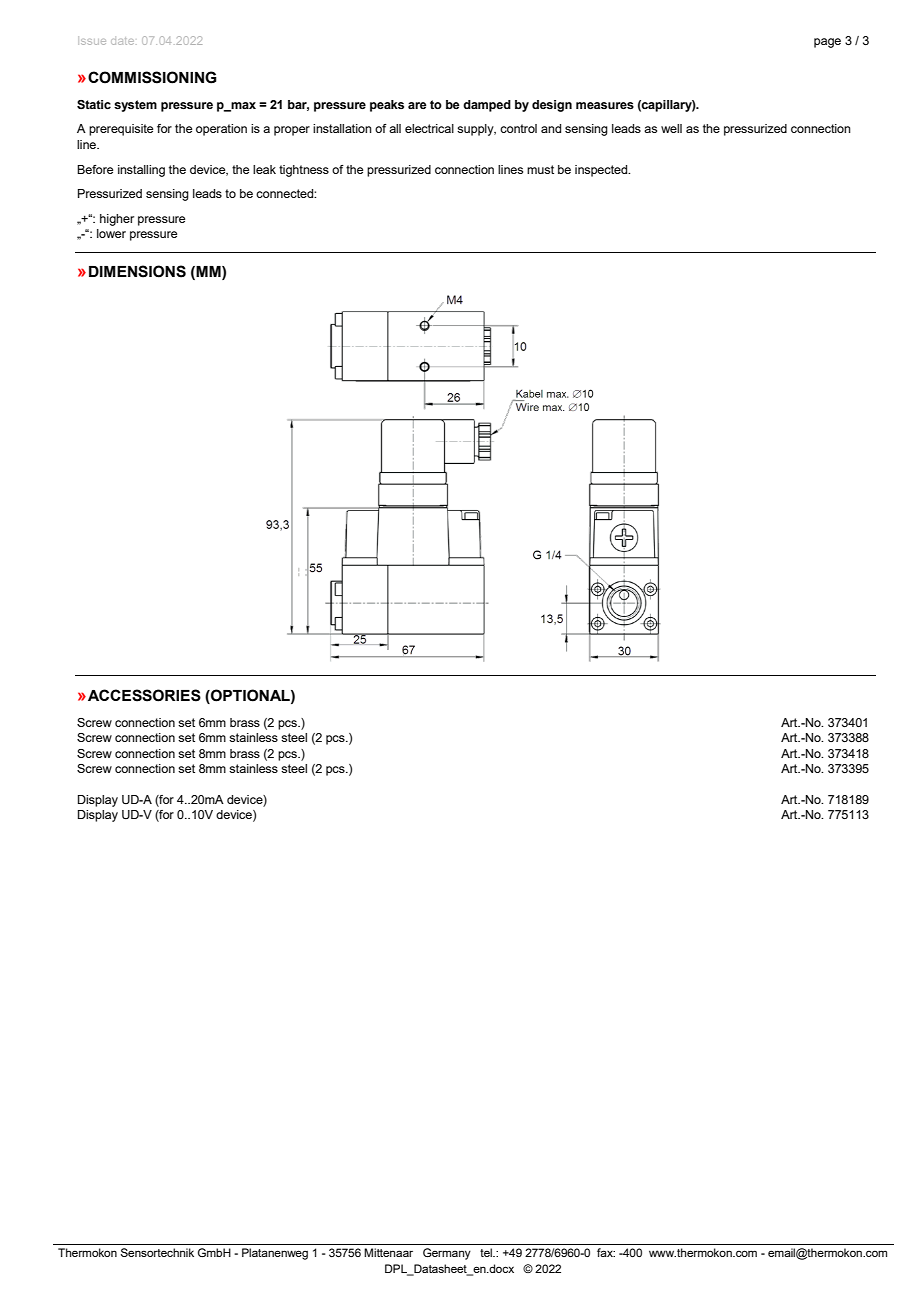 This screenshot has width=924, height=1308. What do you see at coordinates (606, 1252) in the screenshot?
I see `fax` at bounding box center [606, 1252].
